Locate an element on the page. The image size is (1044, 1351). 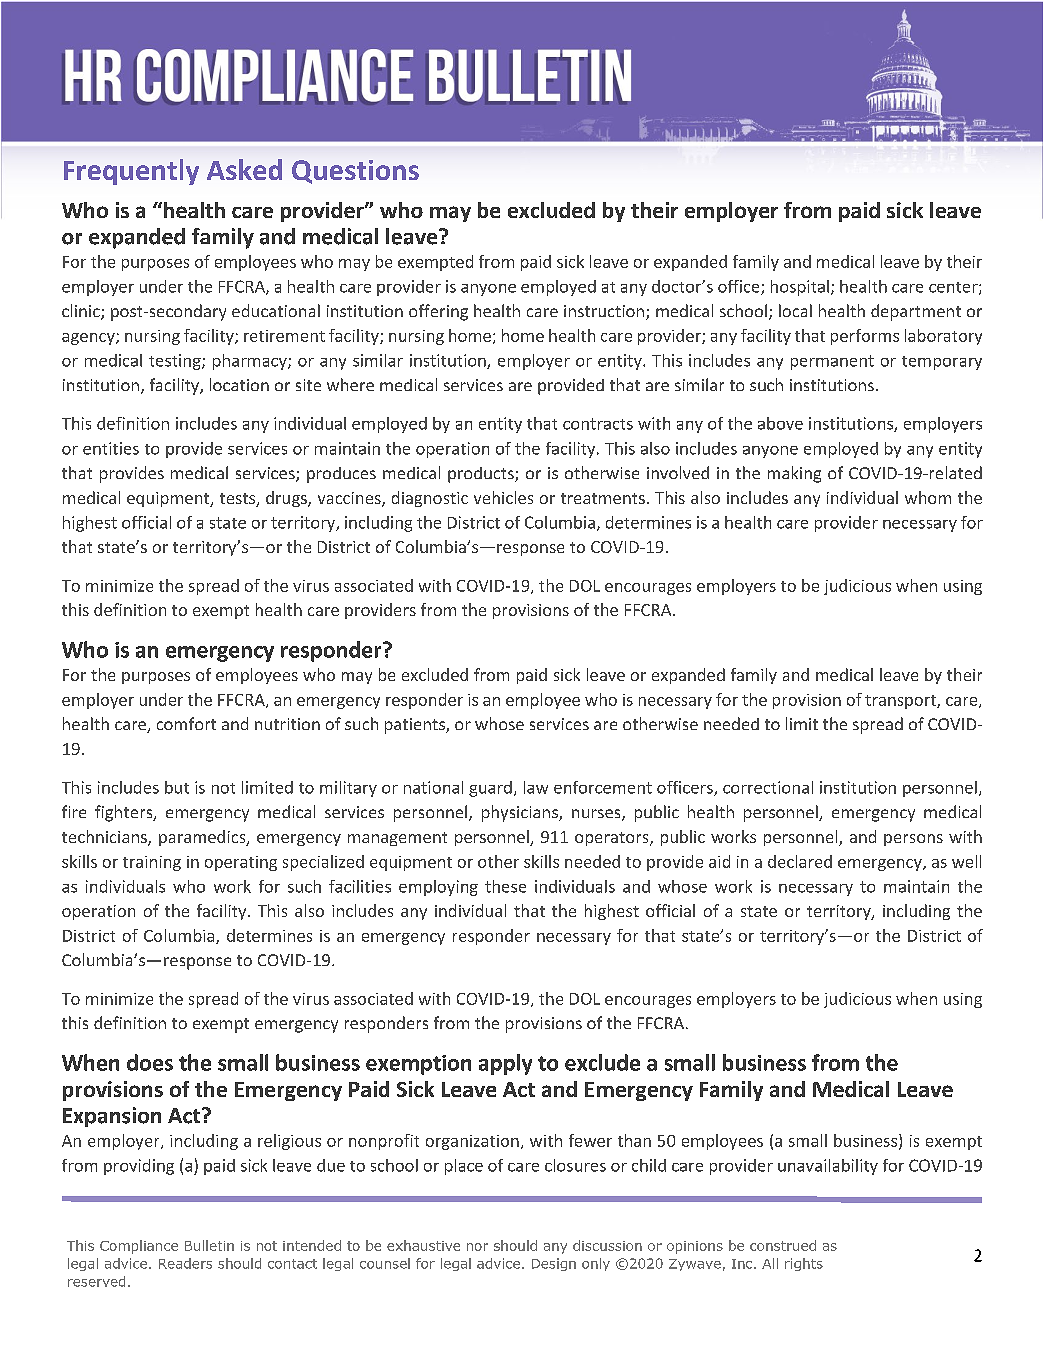
Questions is located at coordinates (355, 172).
